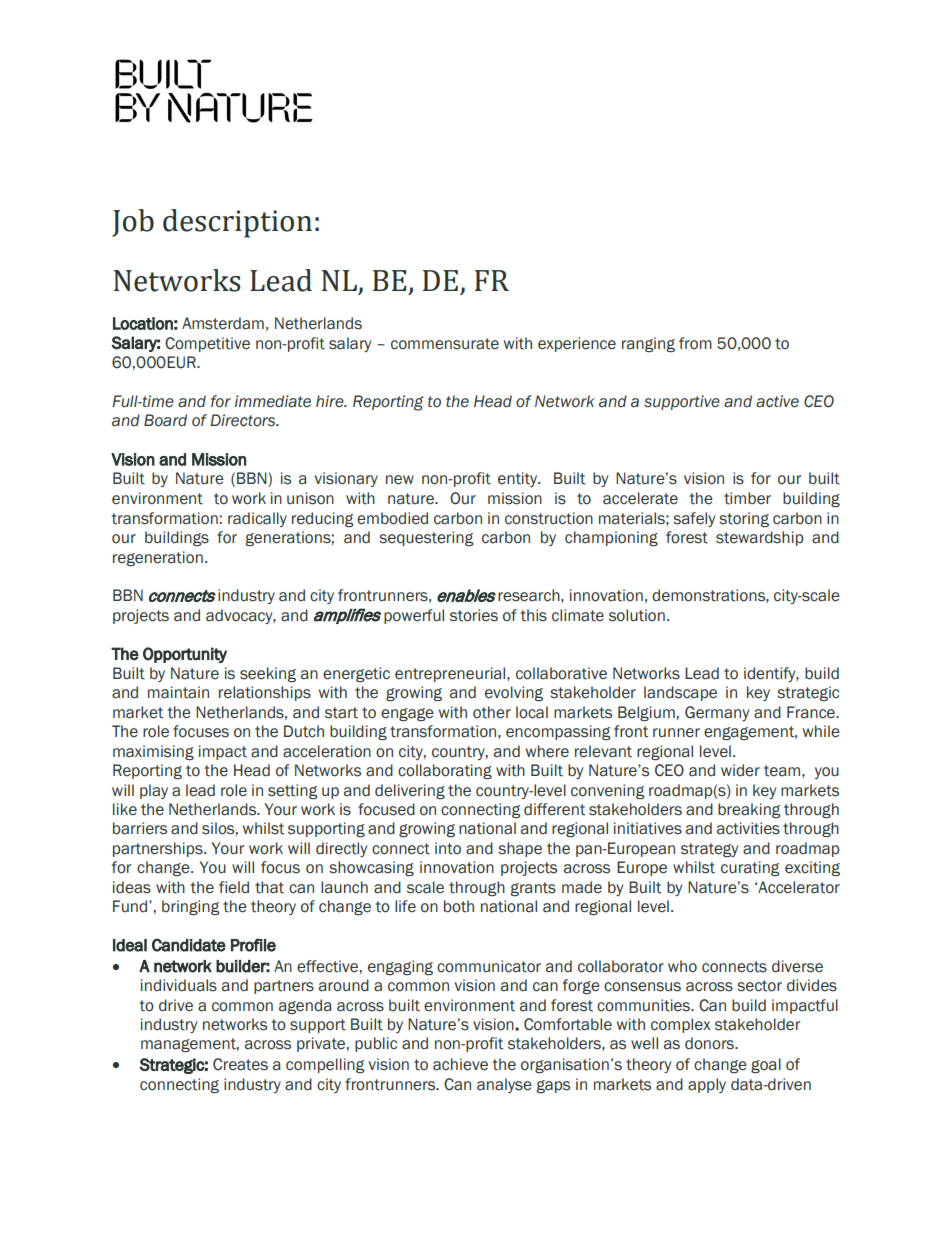 This document has width=952, height=1233. I want to click on Competitive, so click(207, 344).
